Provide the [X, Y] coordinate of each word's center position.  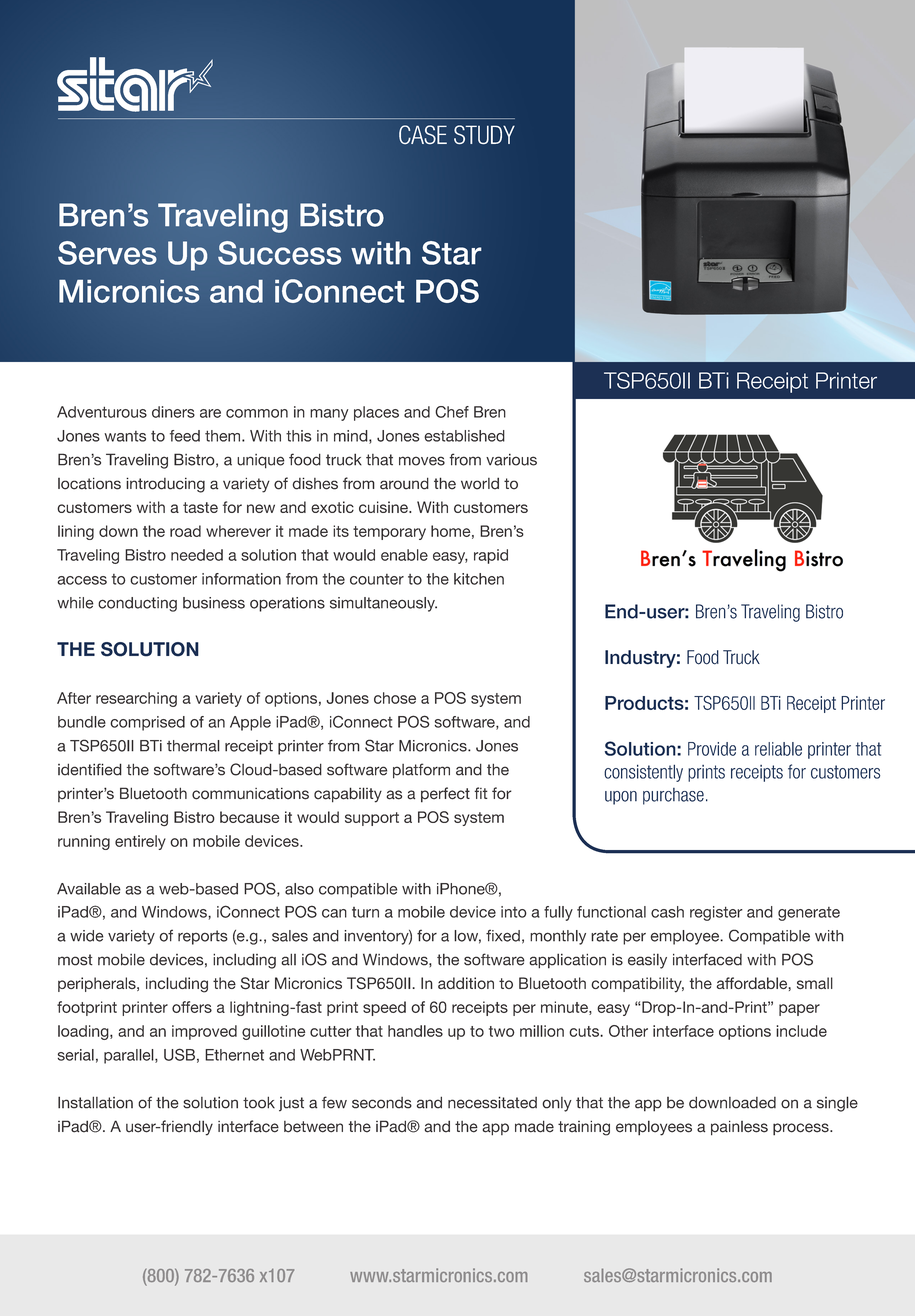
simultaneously [383, 604]
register [716, 913]
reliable [778, 749]
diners [173, 412]
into [514, 912]
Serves [107, 253]
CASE [423, 134]
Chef [452, 412]
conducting [137, 604]
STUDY [484, 135]
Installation [95, 1102]
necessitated [492, 1102]
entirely [140, 842]
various [511, 459]
